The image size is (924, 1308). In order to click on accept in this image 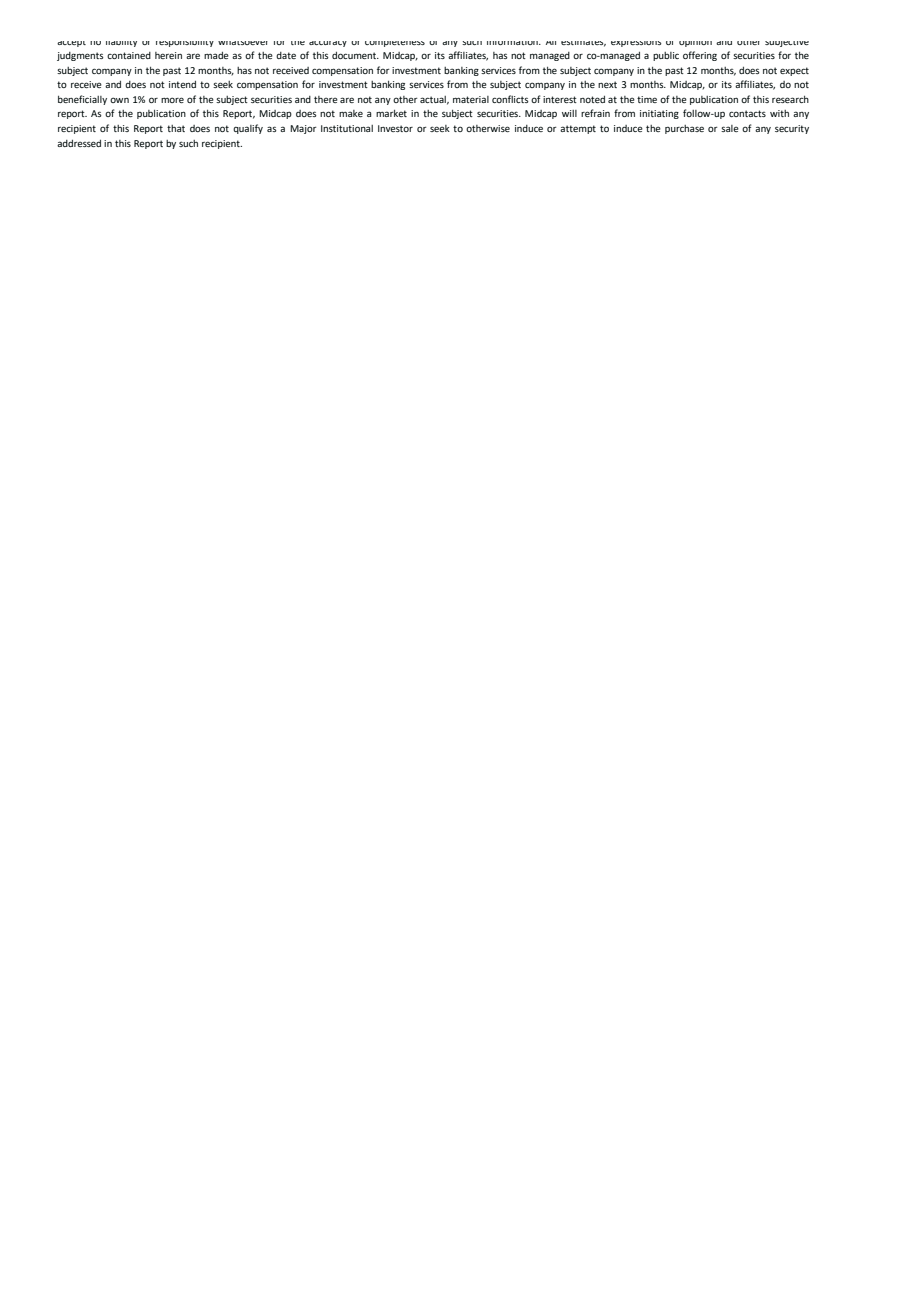, I will do `click(71, 44)`.
